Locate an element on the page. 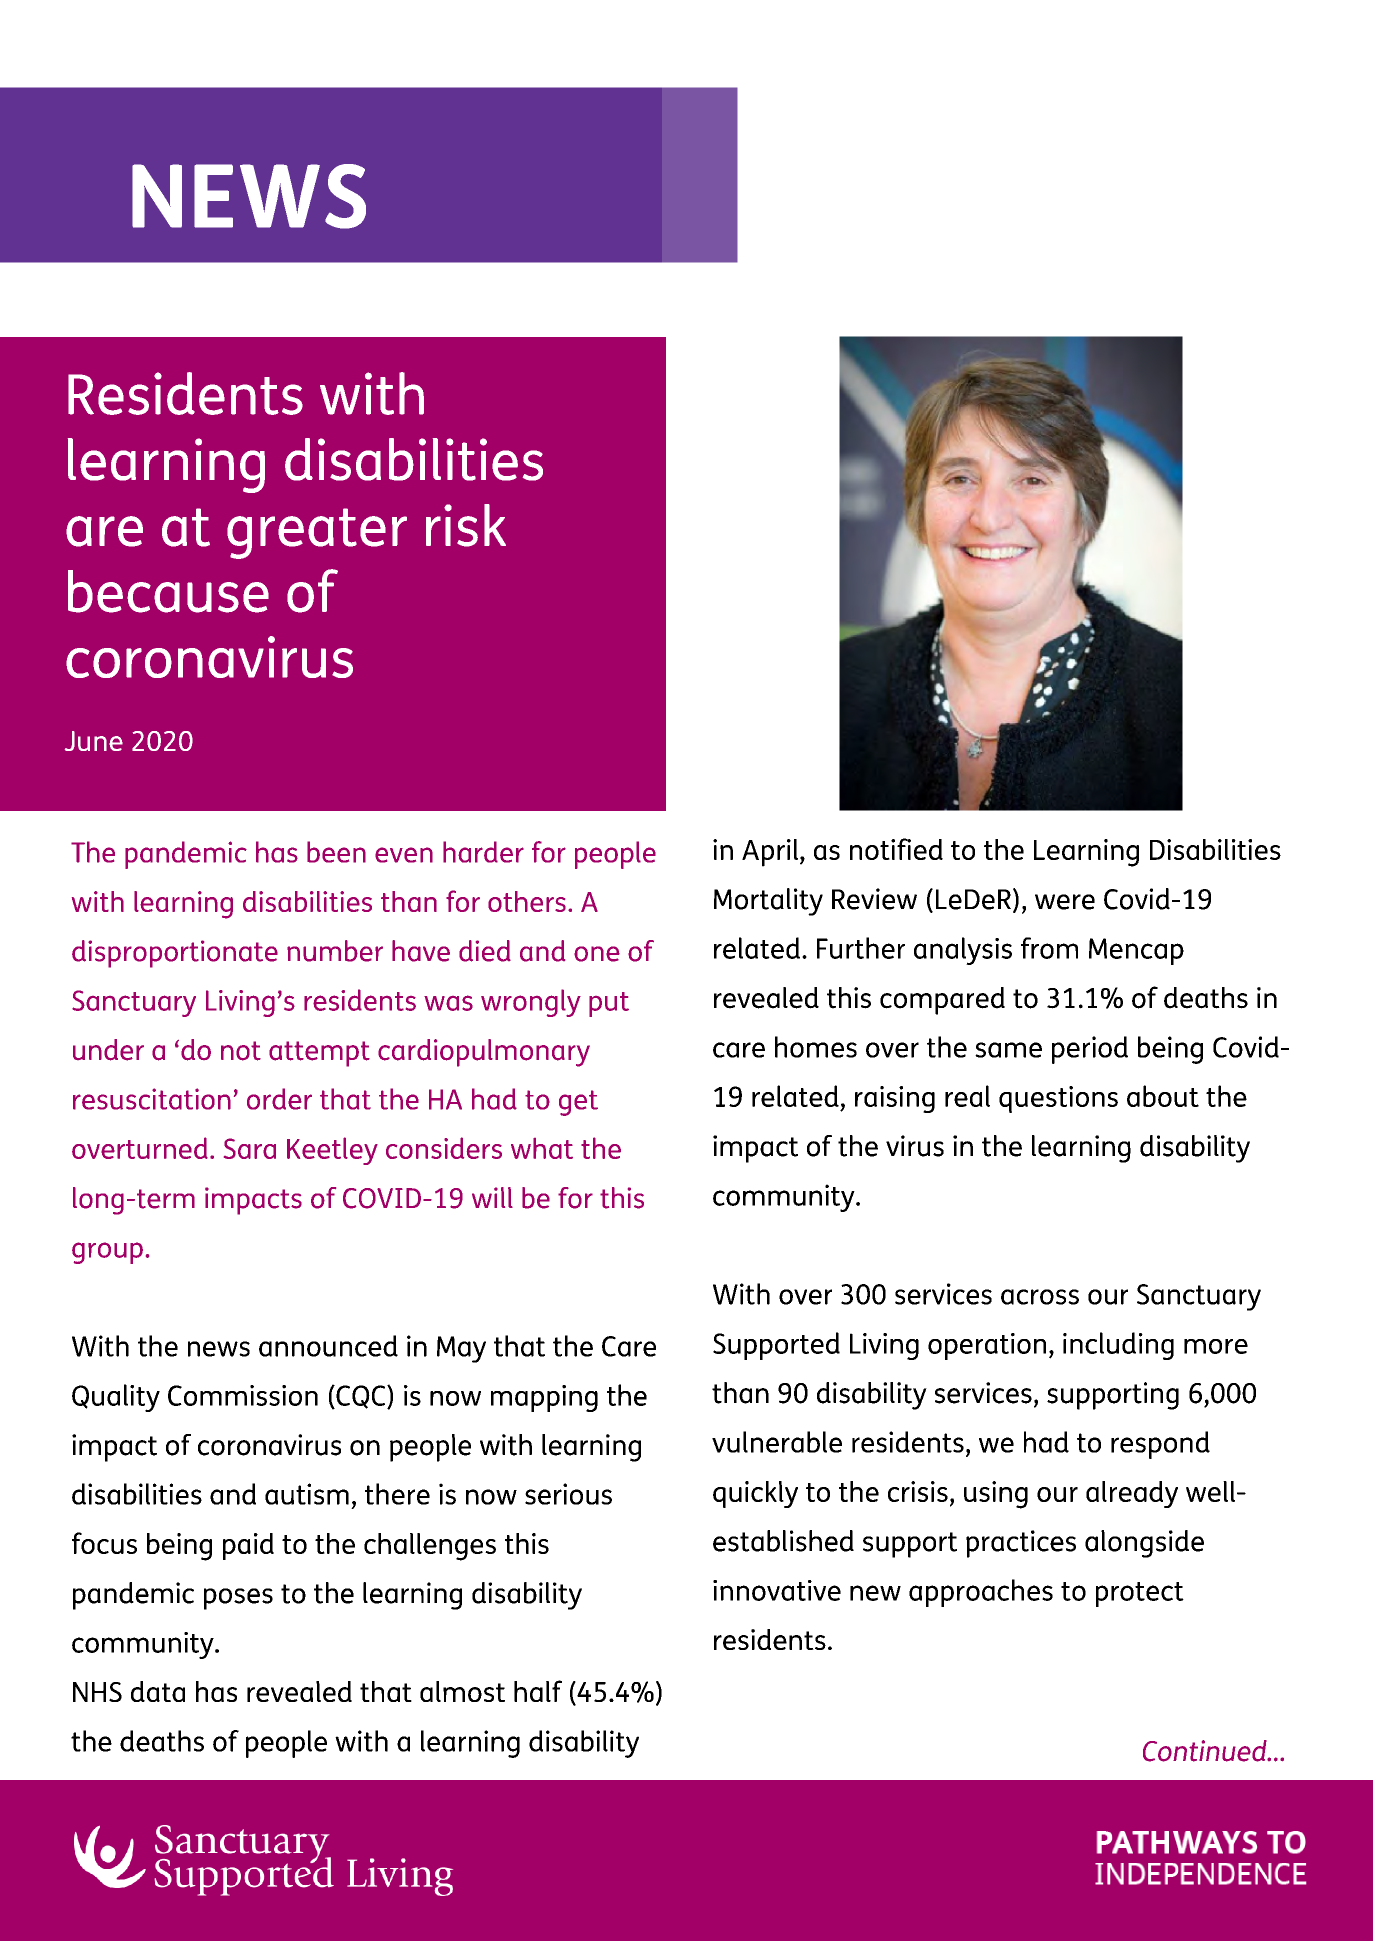 This document has width=1373, height=1941. Continued is located at coordinates (1206, 1751).
